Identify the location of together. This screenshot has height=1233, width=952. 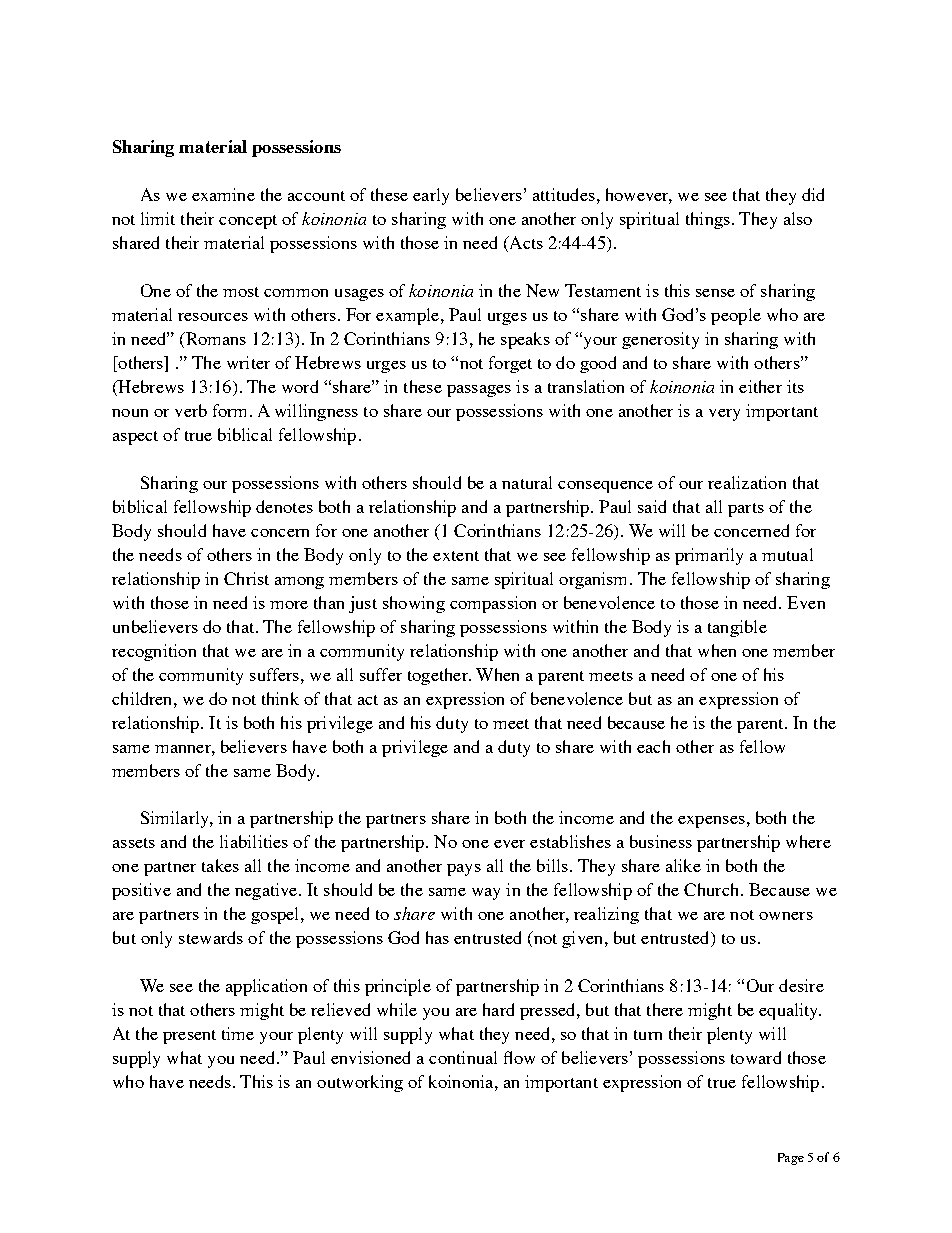
(439, 676).
